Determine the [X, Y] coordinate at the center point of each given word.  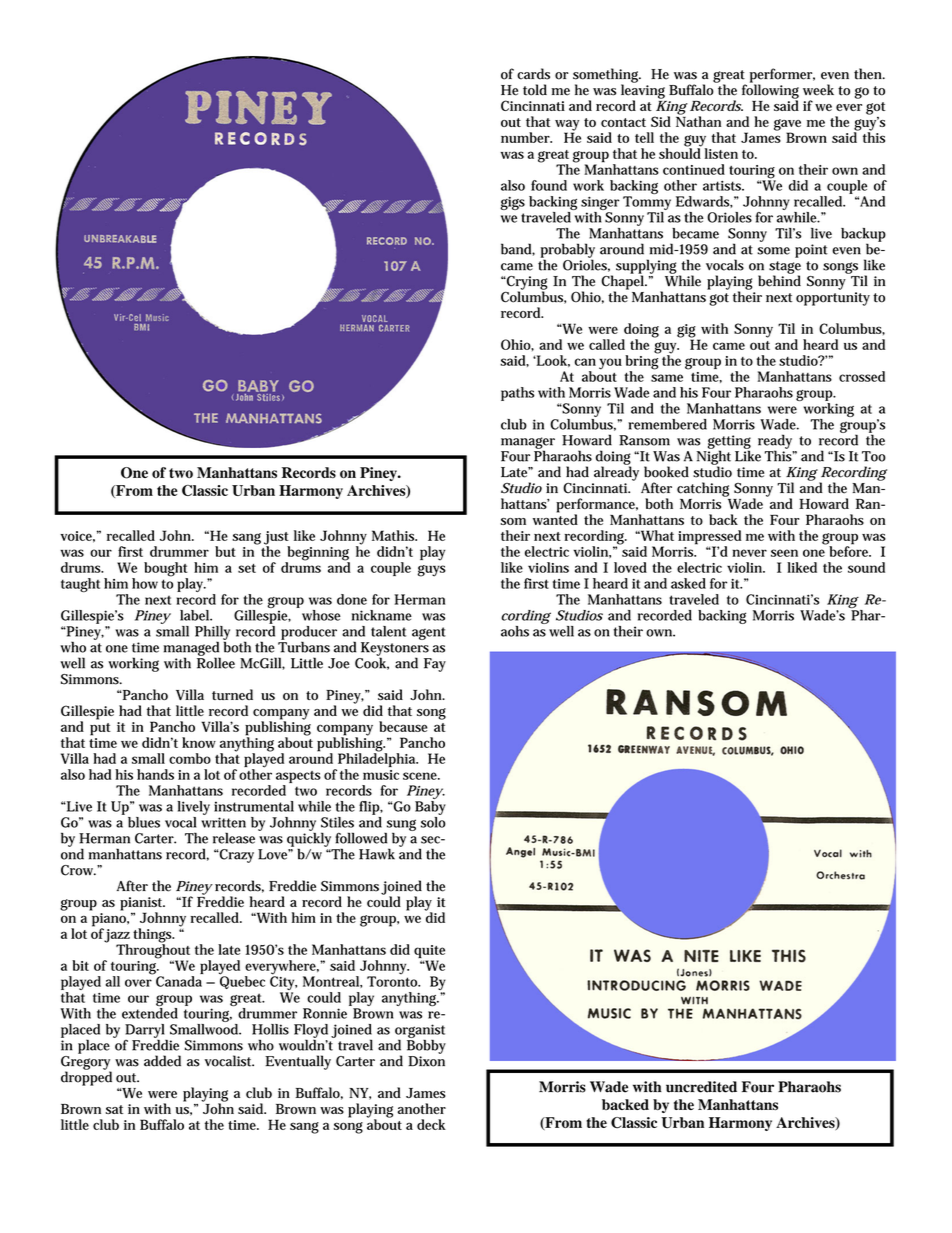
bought [166, 570]
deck [431, 1124]
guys [432, 571]
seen [784, 553]
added [162, 1061]
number [526, 137]
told [535, 90]
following [770, 91]
